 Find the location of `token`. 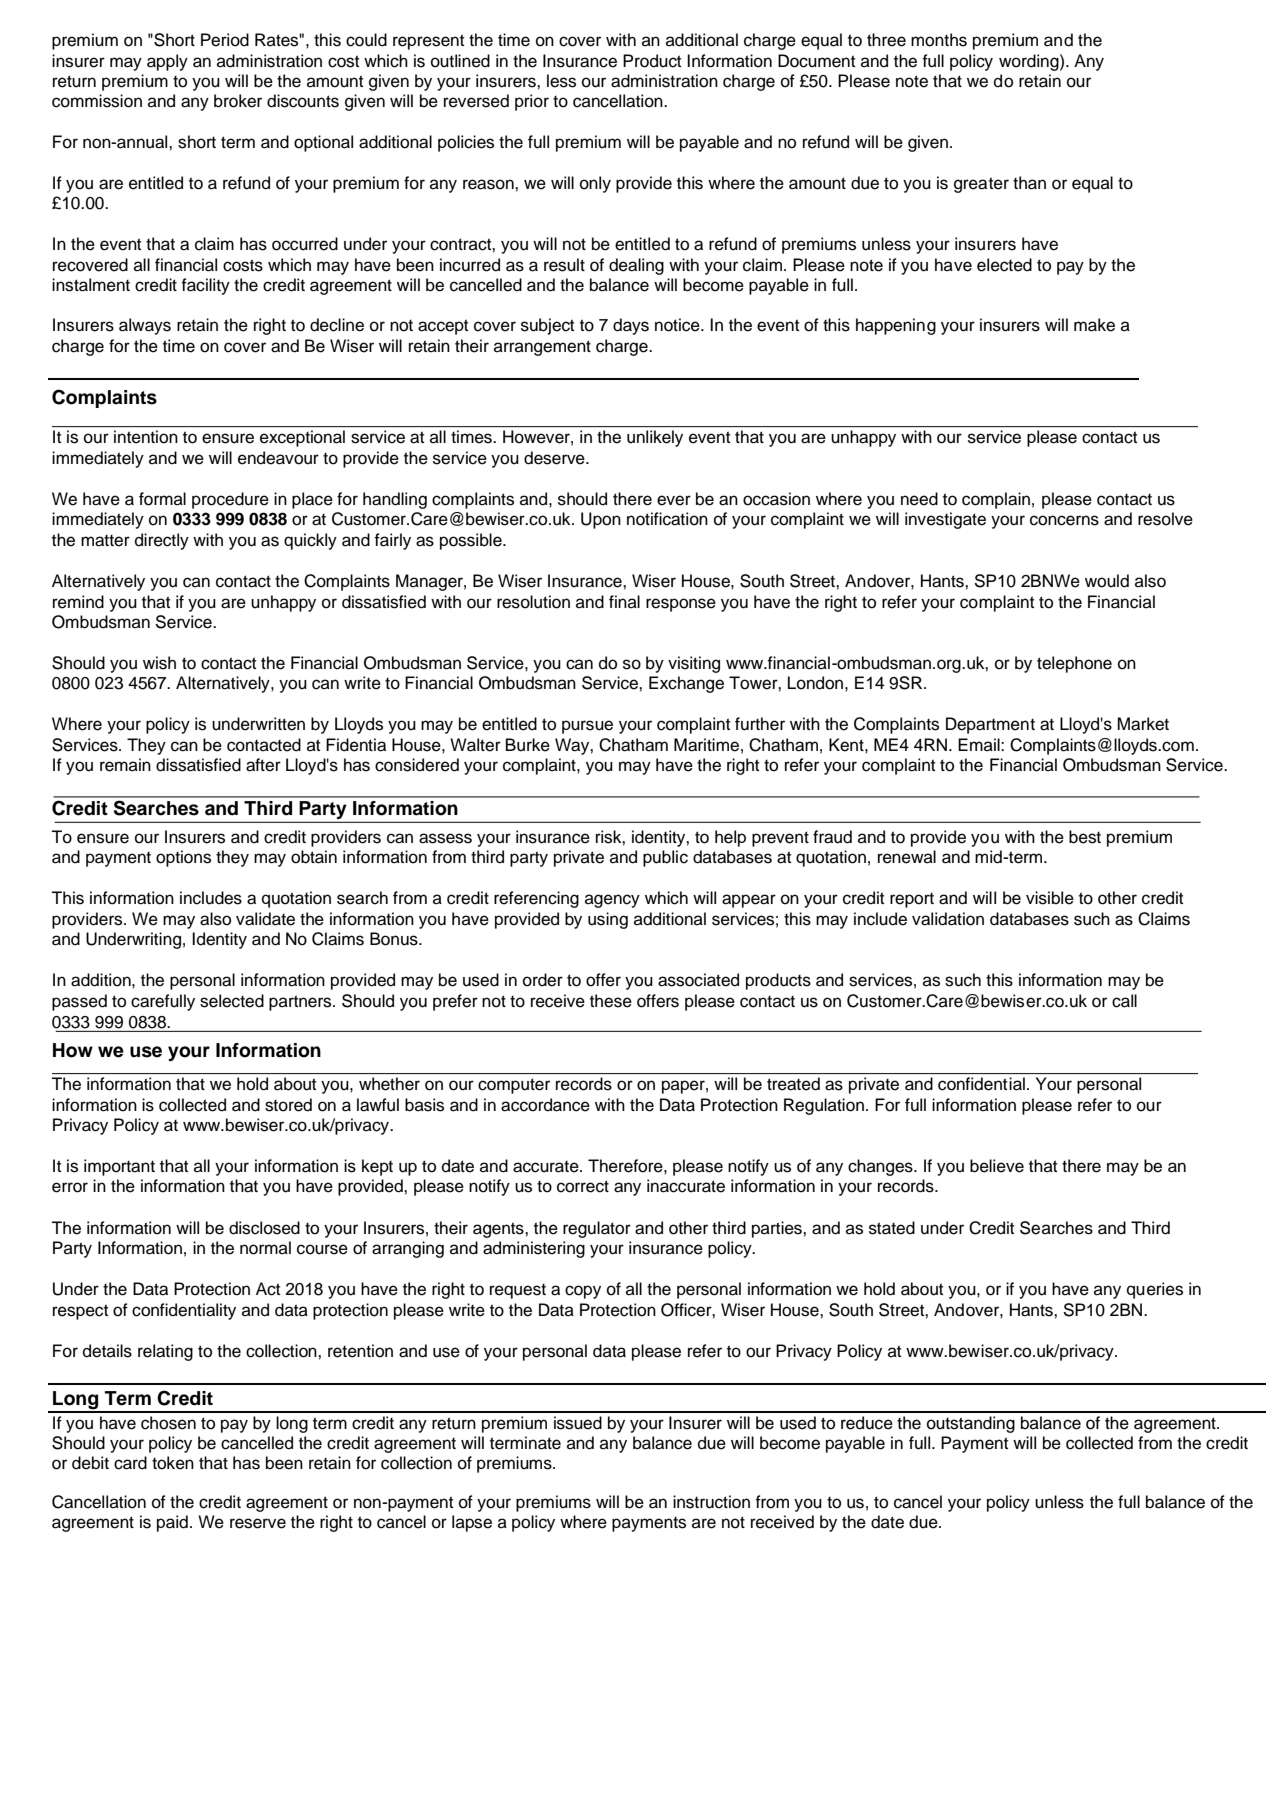

token is located at coordinates (173, 1463).
